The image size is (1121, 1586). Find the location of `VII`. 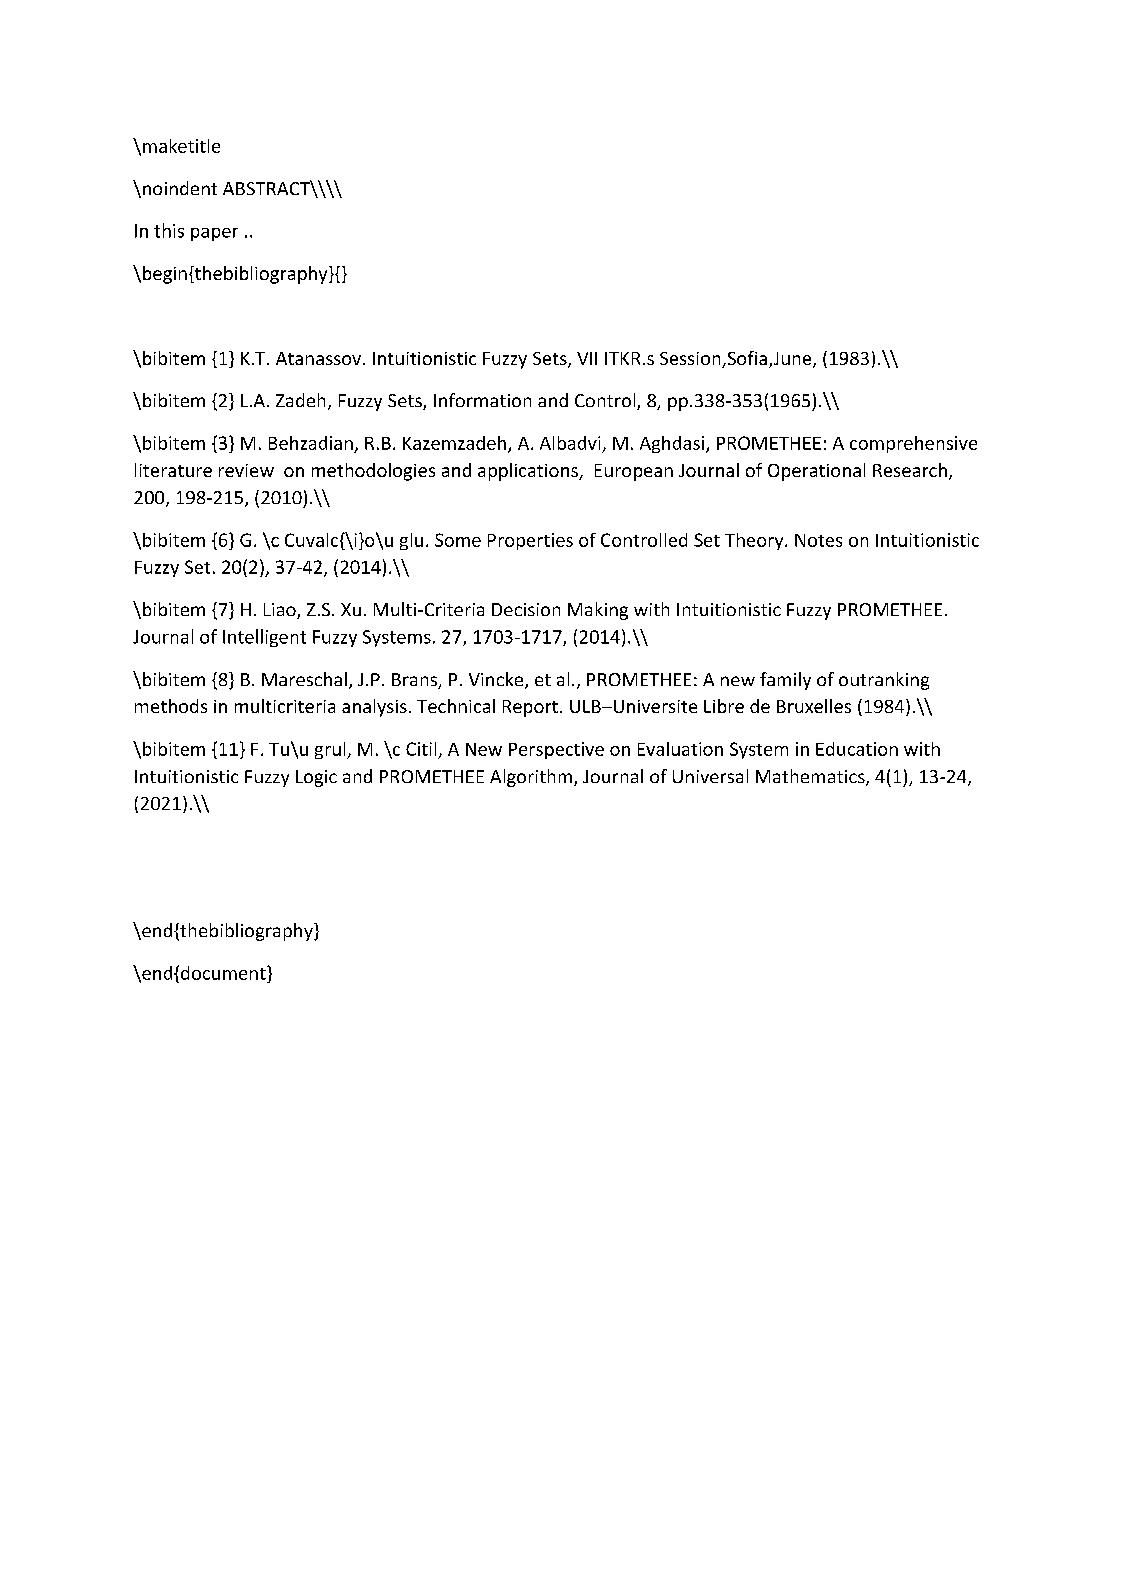

VII is located at coordinates (587, 358).
